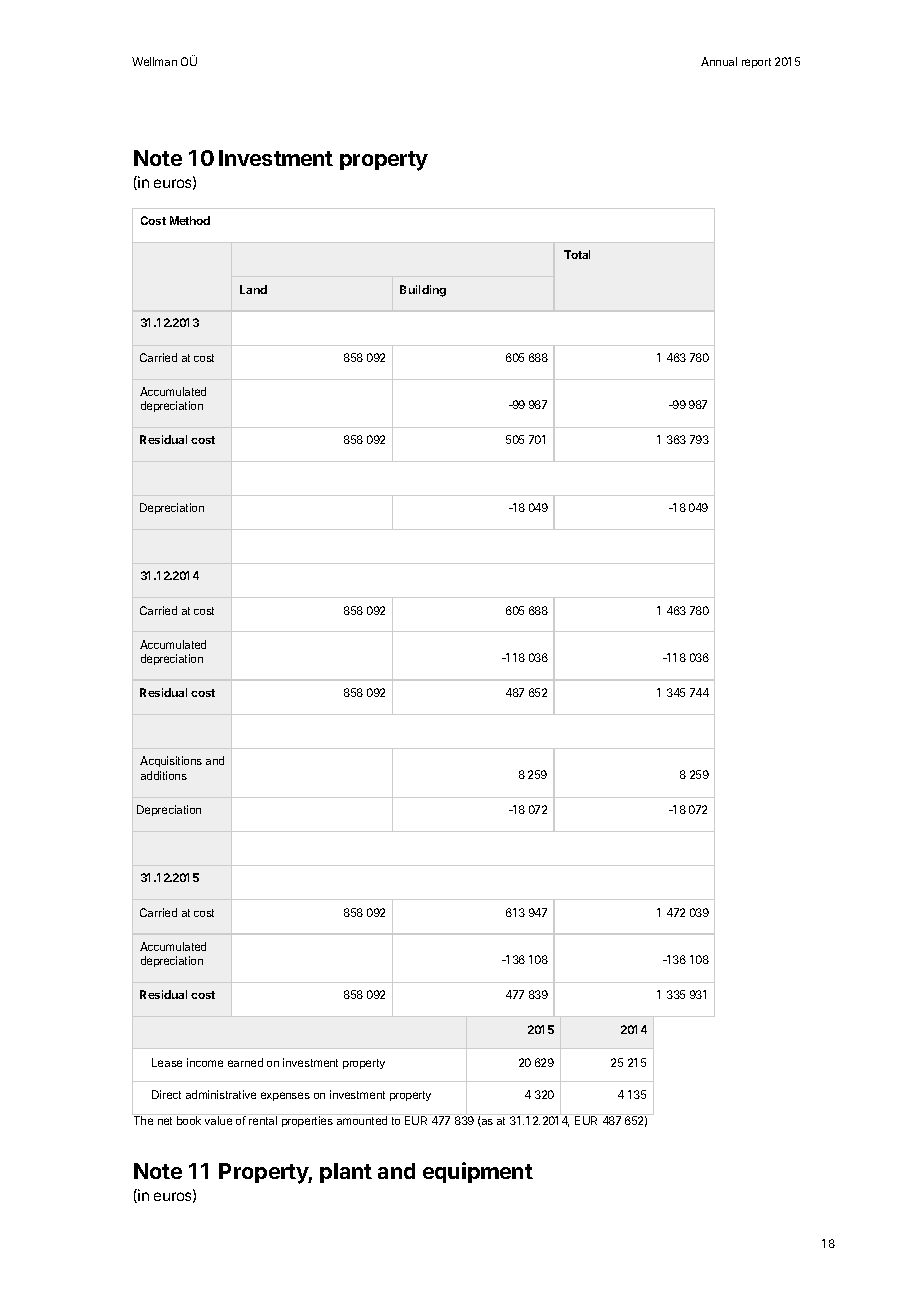 The image size is (924, 1308). I want to click on additions, so click(164, 775).
